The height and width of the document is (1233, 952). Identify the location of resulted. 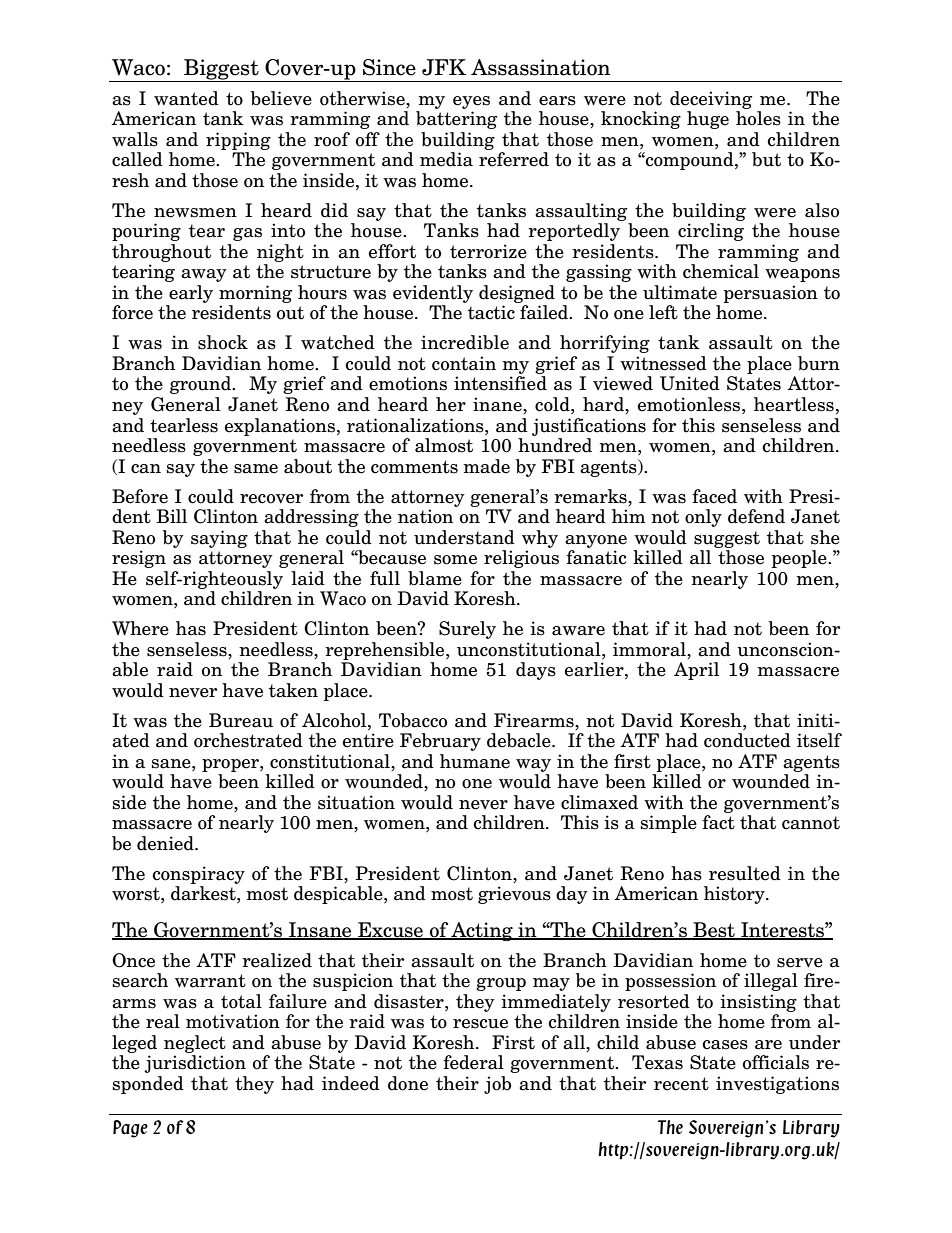
(745, 873).
